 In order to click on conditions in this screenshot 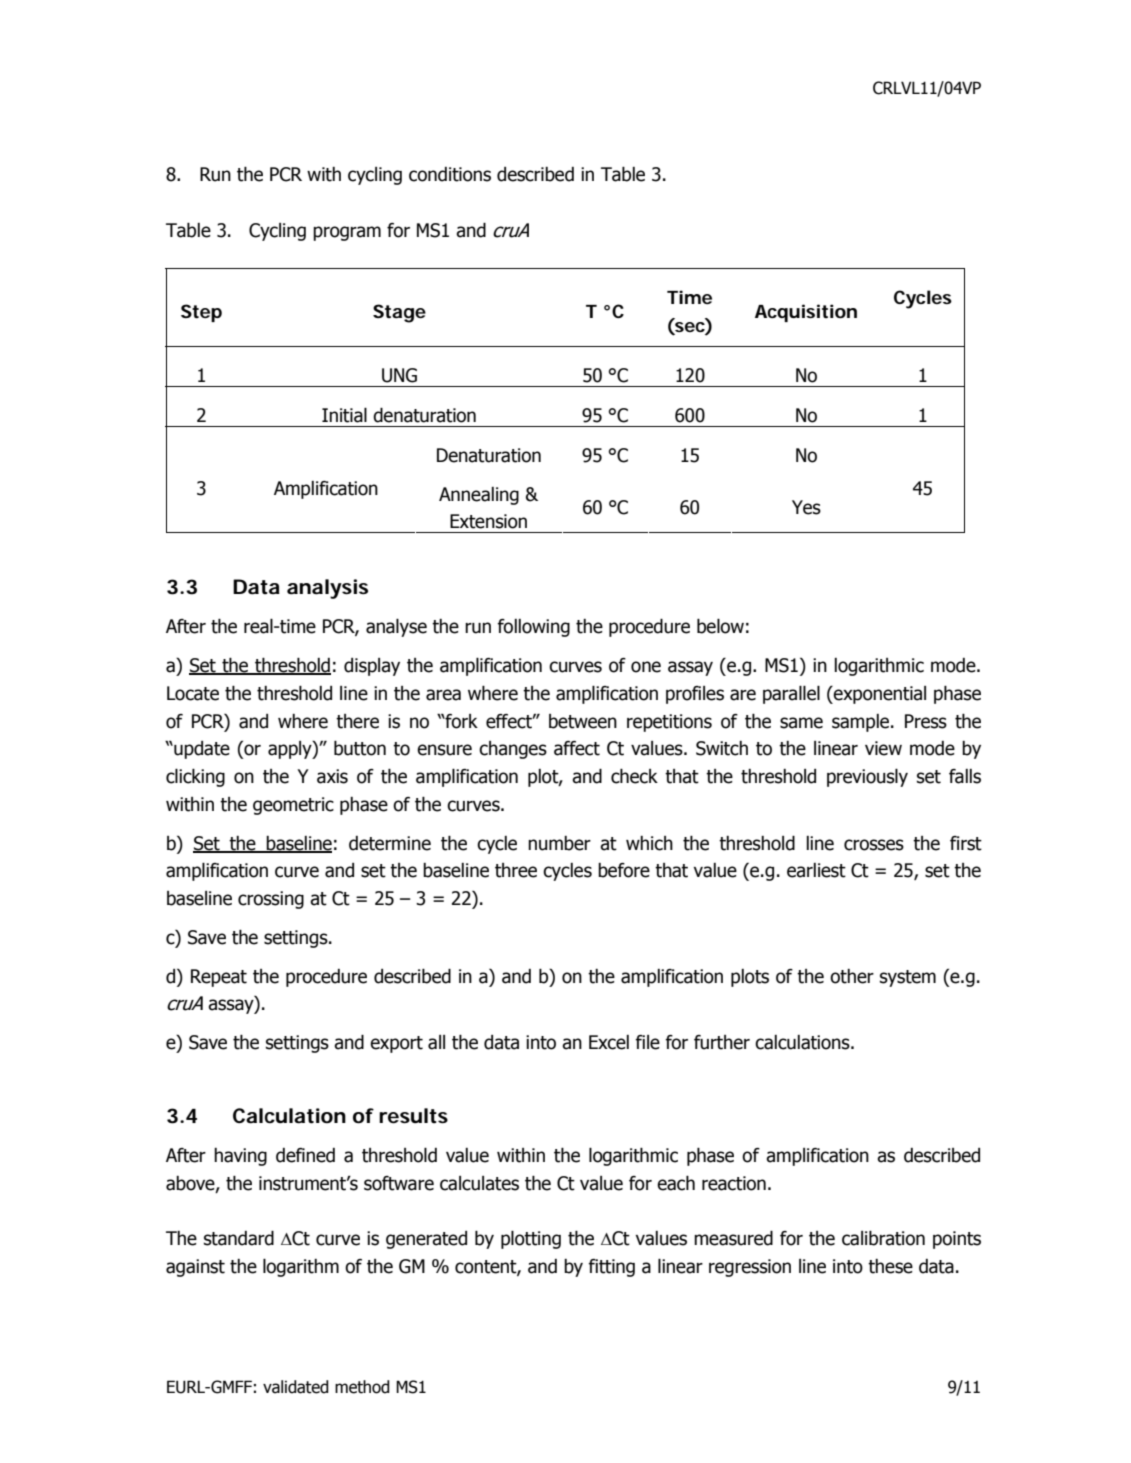, I will do `click(450, 174)`.
